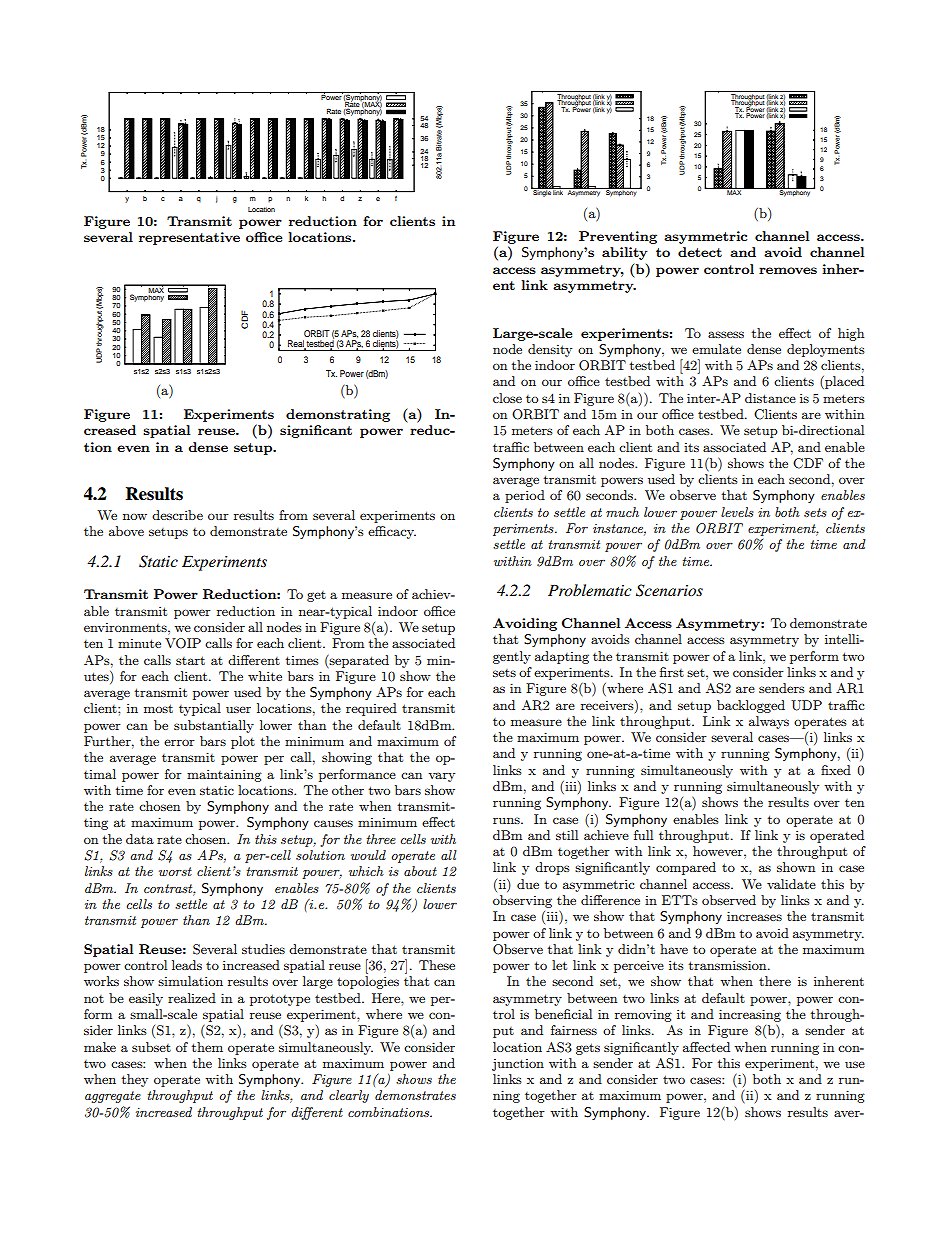 The image size is (952, 1233). Describe the element at coordinates (624, 253) in the screenshot. I see `ability` at that location.
